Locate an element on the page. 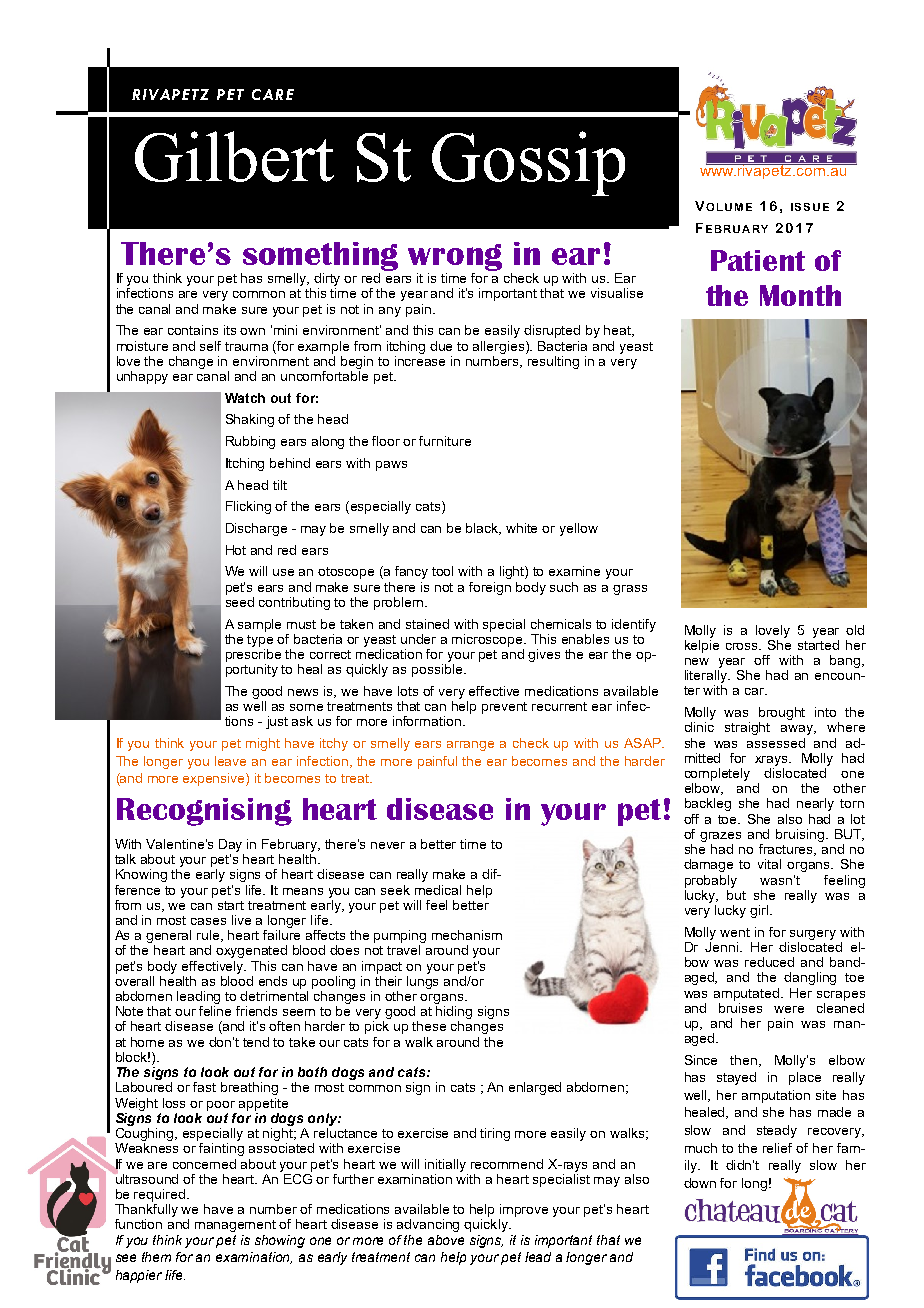 The height and width of the document is (1308, 924). hiding is located at coordinates (454, 1014).
